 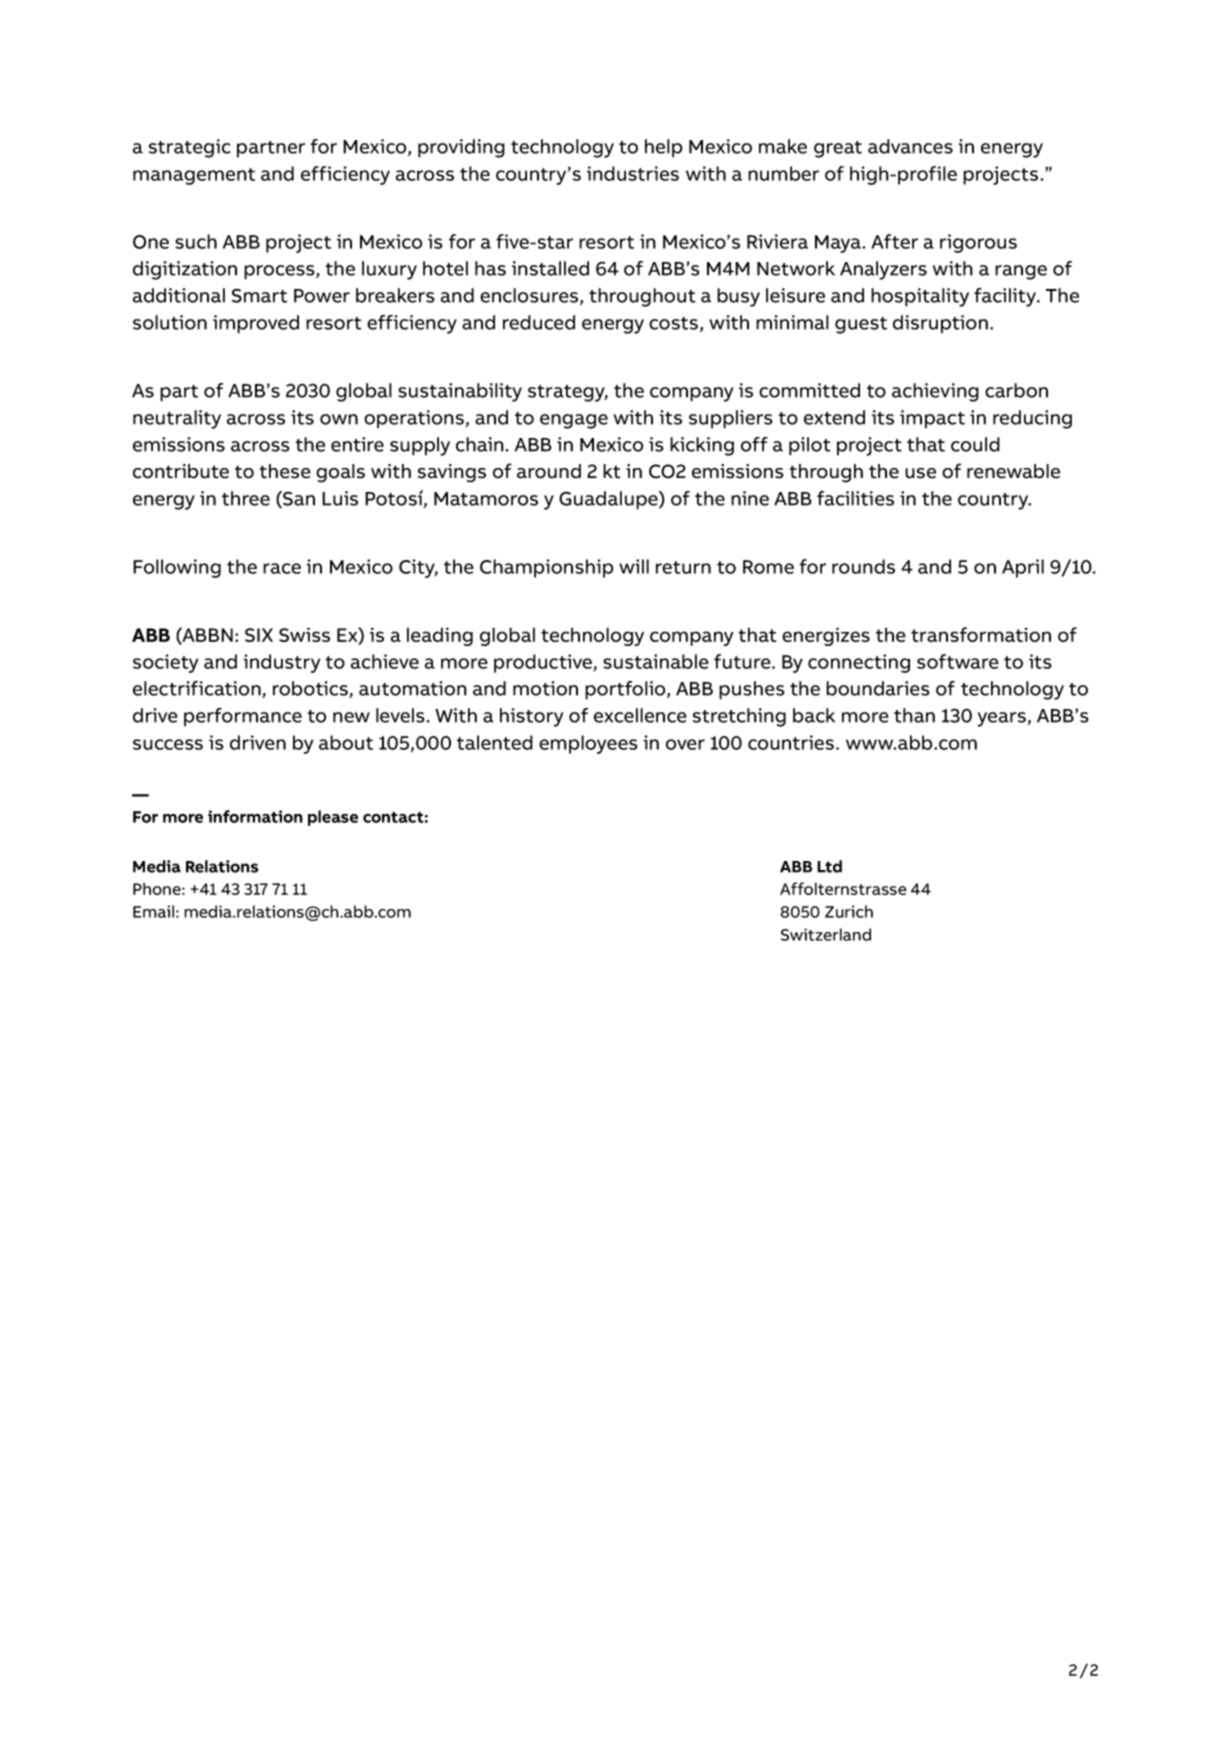 I want to click on improved, so click(x=256, y=324).
